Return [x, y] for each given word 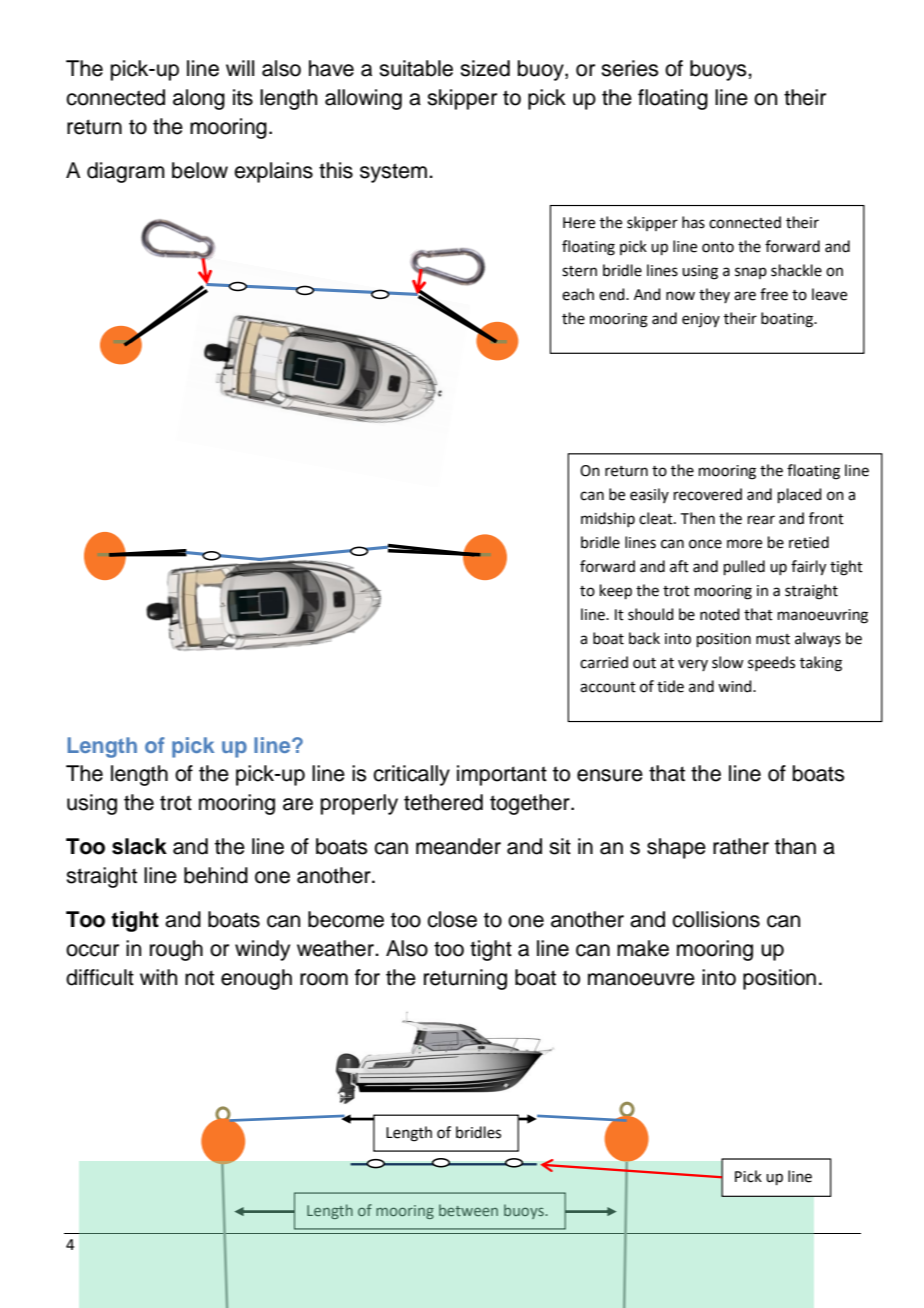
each [578, 294]
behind [216, 875]
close [452, 919]
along [199, 99]
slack [139, 846]
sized [485, 68]
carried [604, 662]
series [630, 68]
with [158, 977]
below [200, 170]
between [468, 1210]
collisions [716, 919]
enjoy [701, 320]
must [773, 639]
